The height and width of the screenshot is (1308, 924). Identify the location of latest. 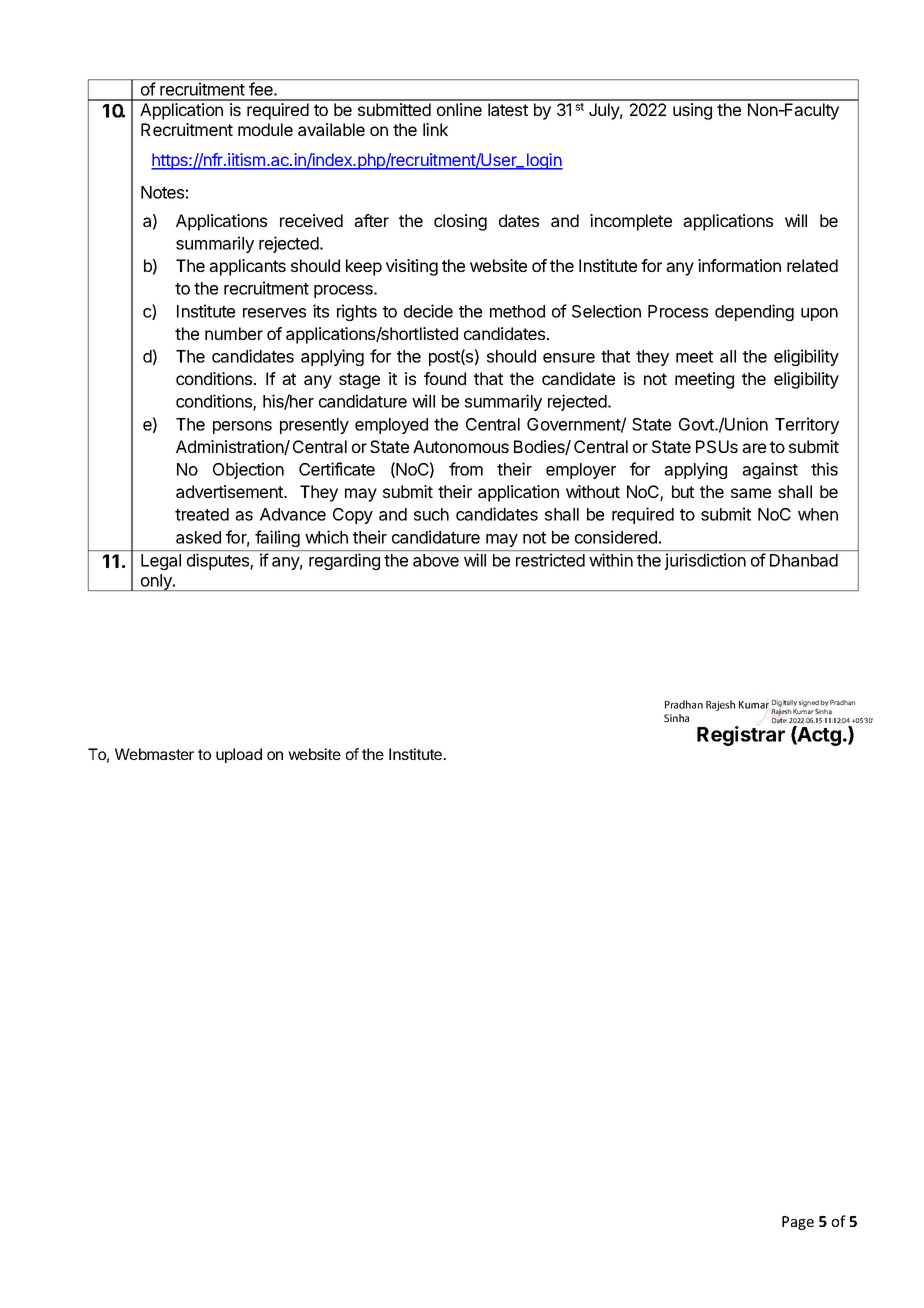
(508, 109).
